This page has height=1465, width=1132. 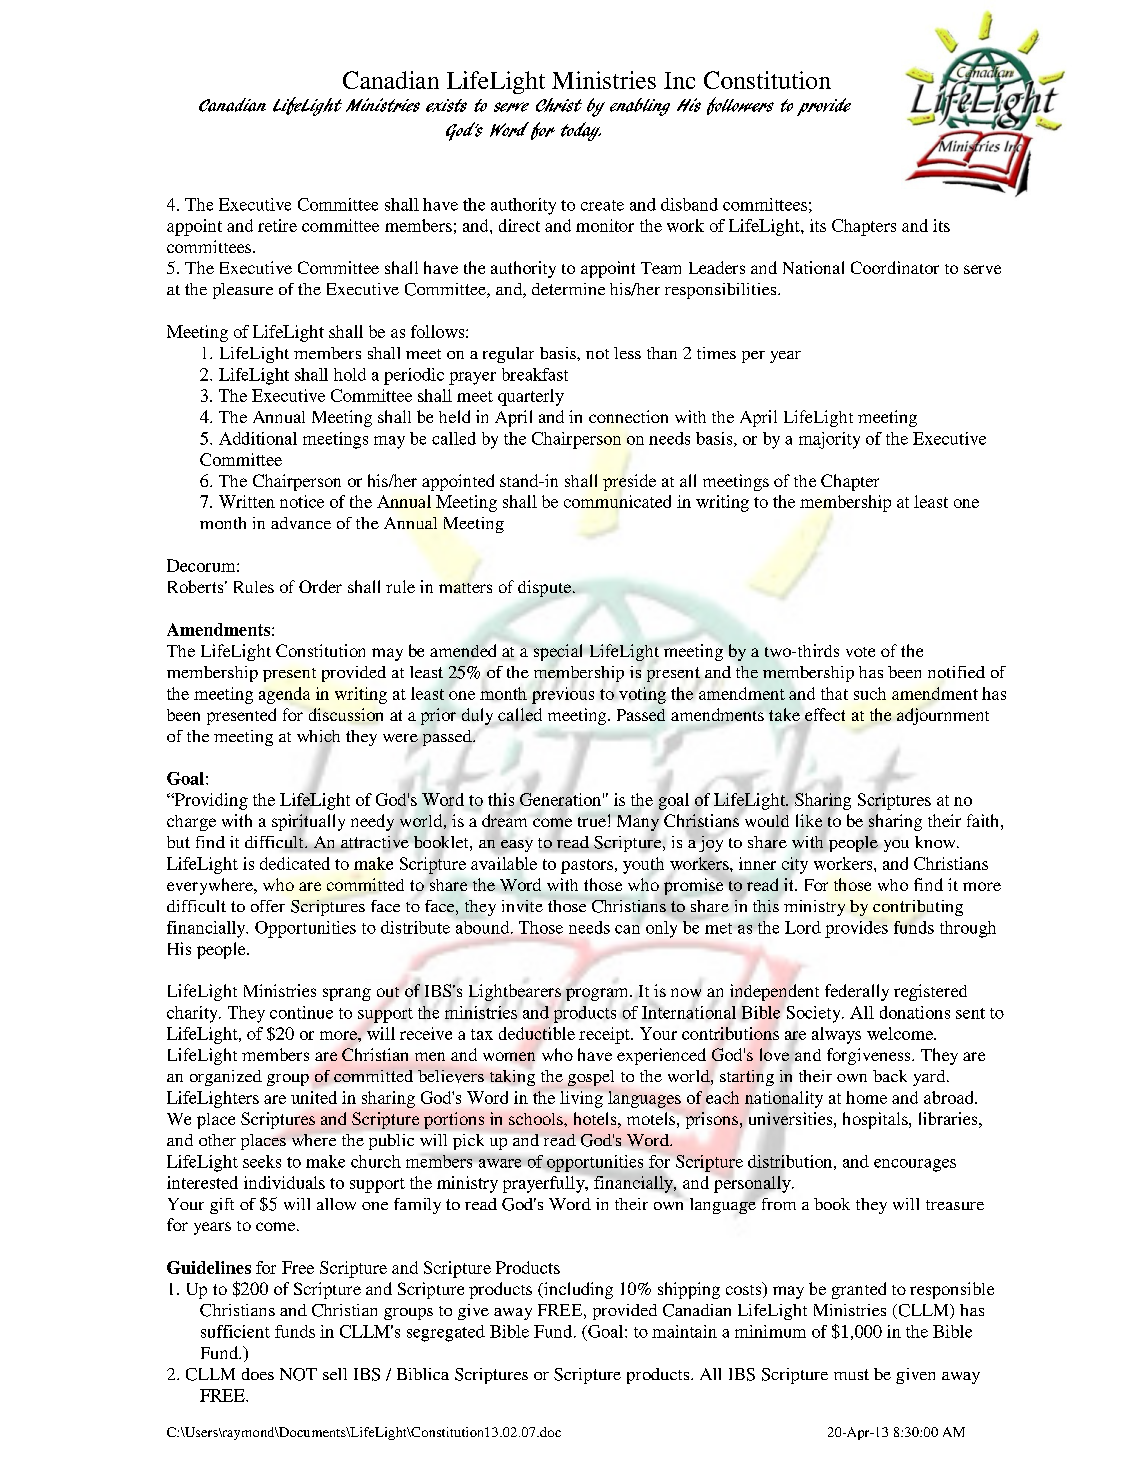 I want to click on know, so click(x=936, y=842).
